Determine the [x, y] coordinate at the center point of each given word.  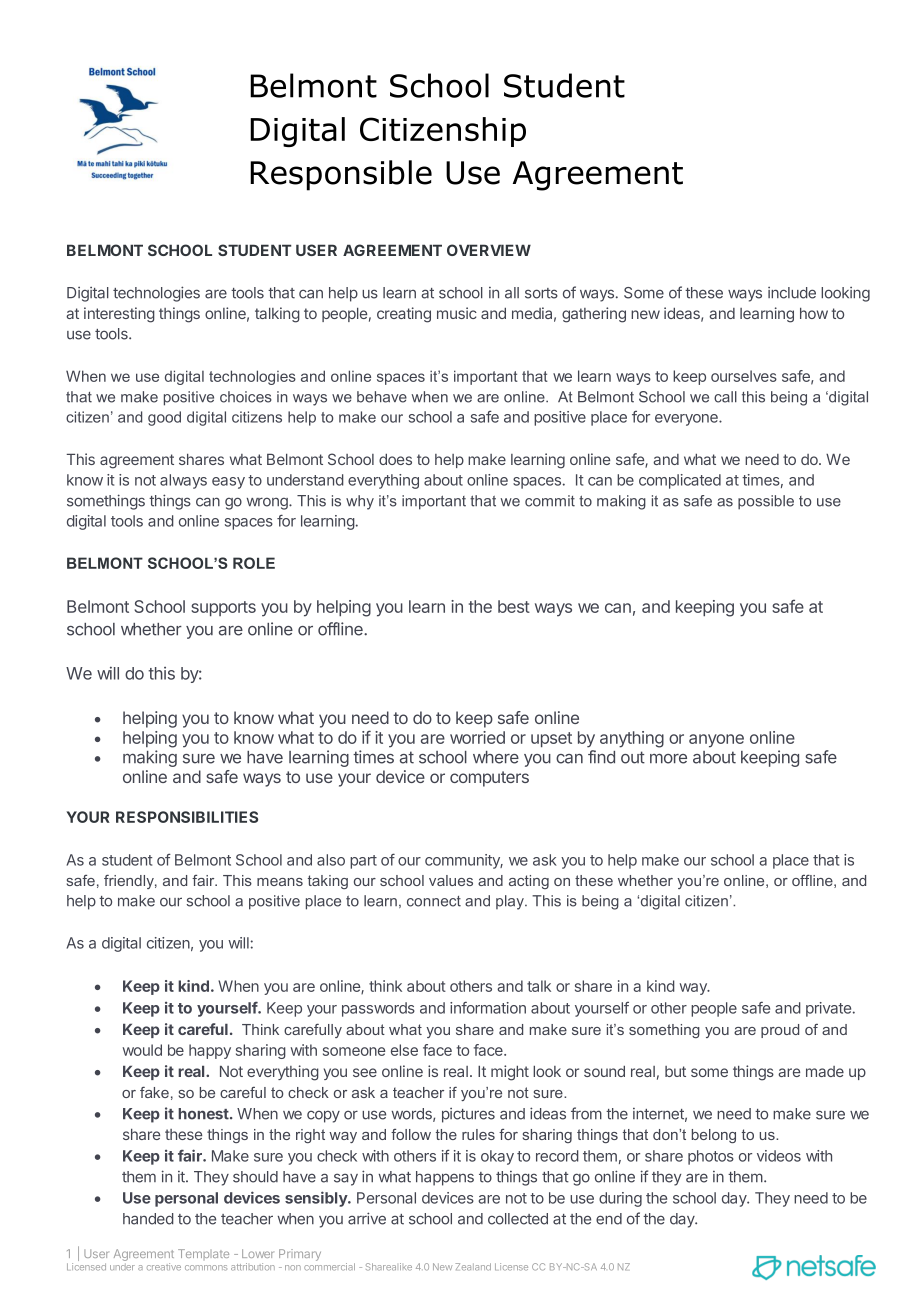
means [280, 882]
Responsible [341, 175]
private [828, 1009]
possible [766, 502]
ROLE [254, 563]
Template [203, 1254]
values [451, 880]
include [792, 293]
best [514, 606]
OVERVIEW [489, 250]
